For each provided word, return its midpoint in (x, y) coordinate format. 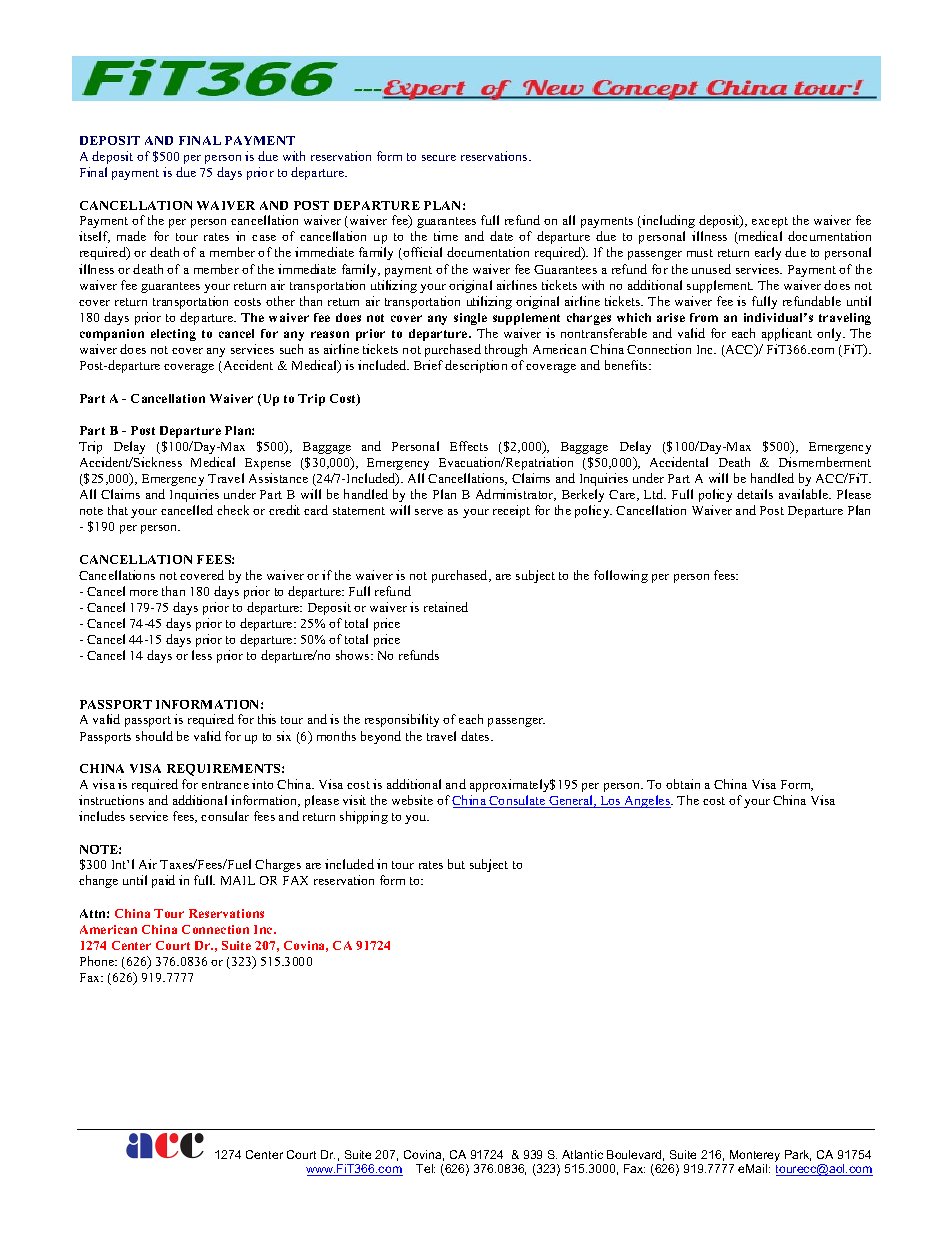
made (131, 236)
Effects (469, 446)
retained (446, 607)
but (456, 864)
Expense (268, 464)
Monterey (754, 1157)
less (202, 655)
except (770, 222)
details (755, 494)
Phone (98, 961)
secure (439, 158)
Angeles (647, 801)
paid (163, 881)
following (621, 576)
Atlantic (582, 1154)
